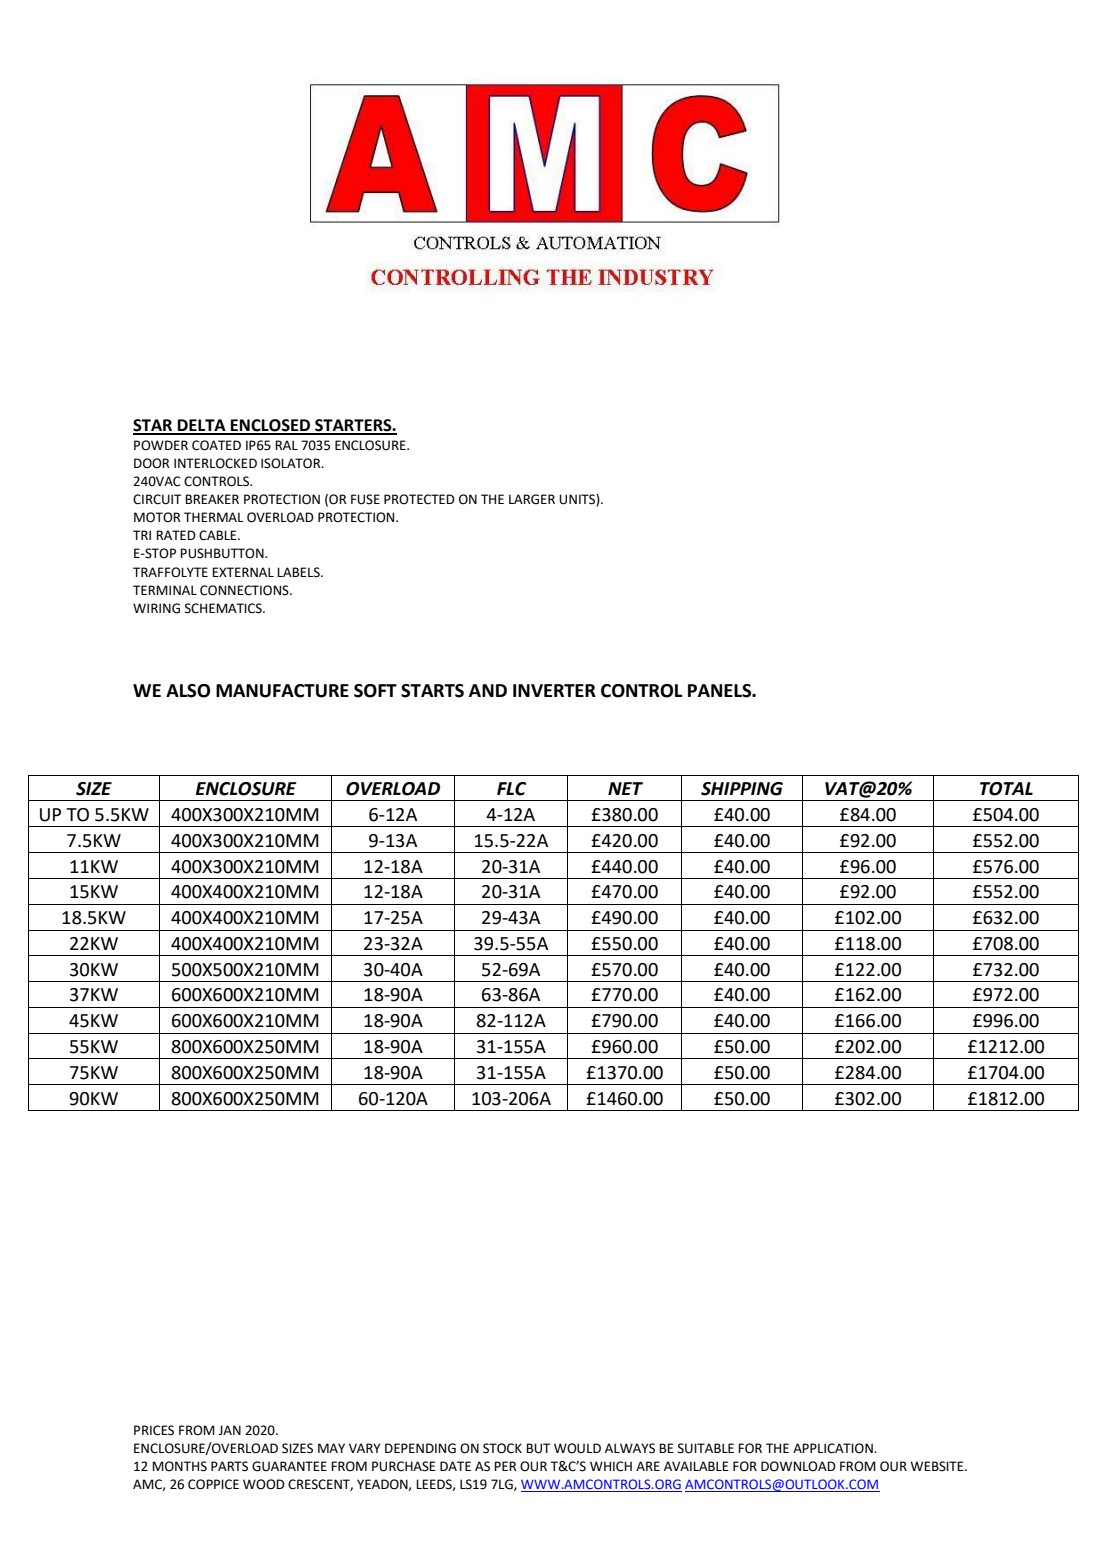 The width and height of the screenshot is (1102, 1559). What do you see at coordinates (282, 691) in the screenshot?
I see `MANUFACTURE` at bounding box center [282, 691].
